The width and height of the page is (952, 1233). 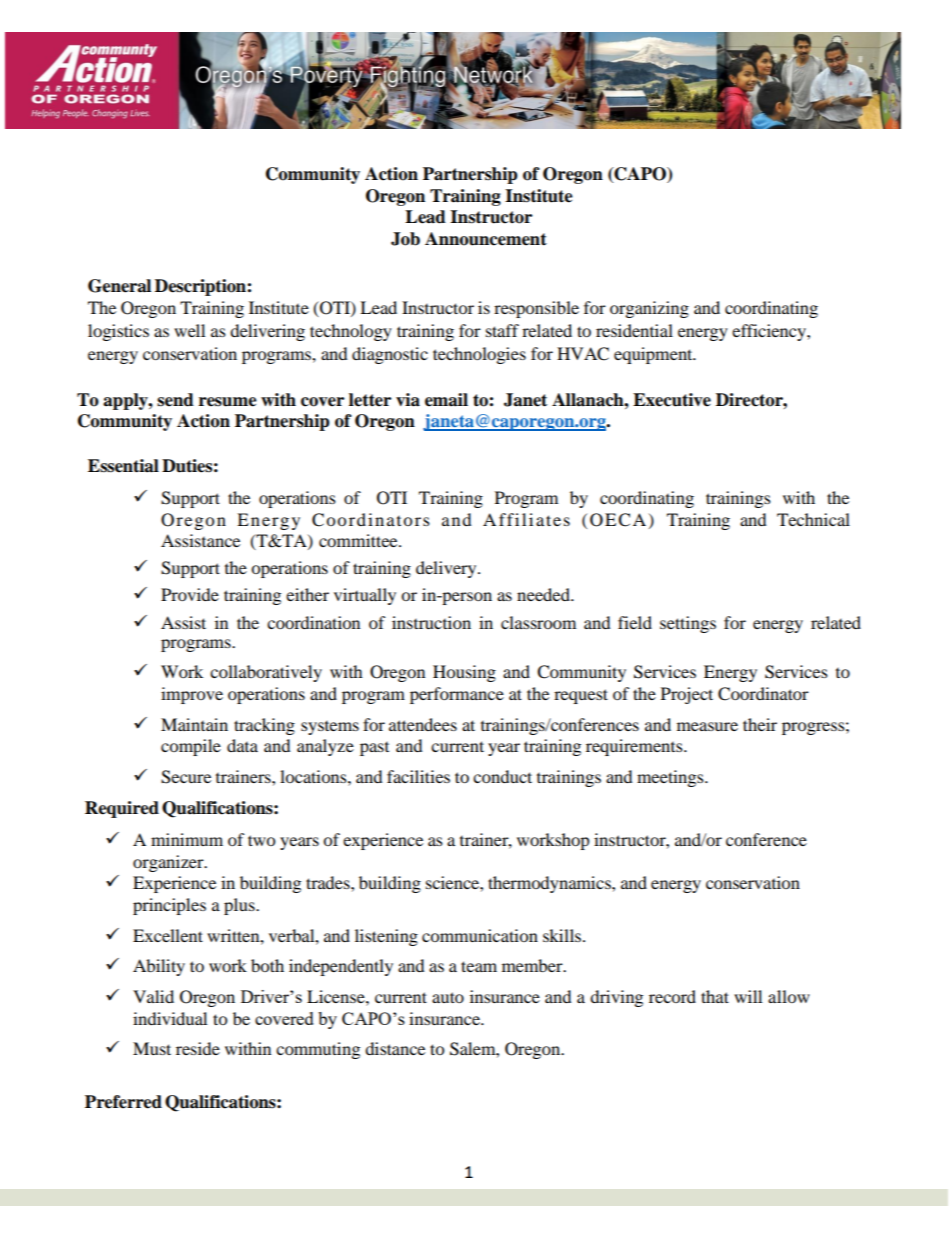 What do you see at coordinates (201, 287) in the page?
I see `Description` at bounding box center [201, 287].
